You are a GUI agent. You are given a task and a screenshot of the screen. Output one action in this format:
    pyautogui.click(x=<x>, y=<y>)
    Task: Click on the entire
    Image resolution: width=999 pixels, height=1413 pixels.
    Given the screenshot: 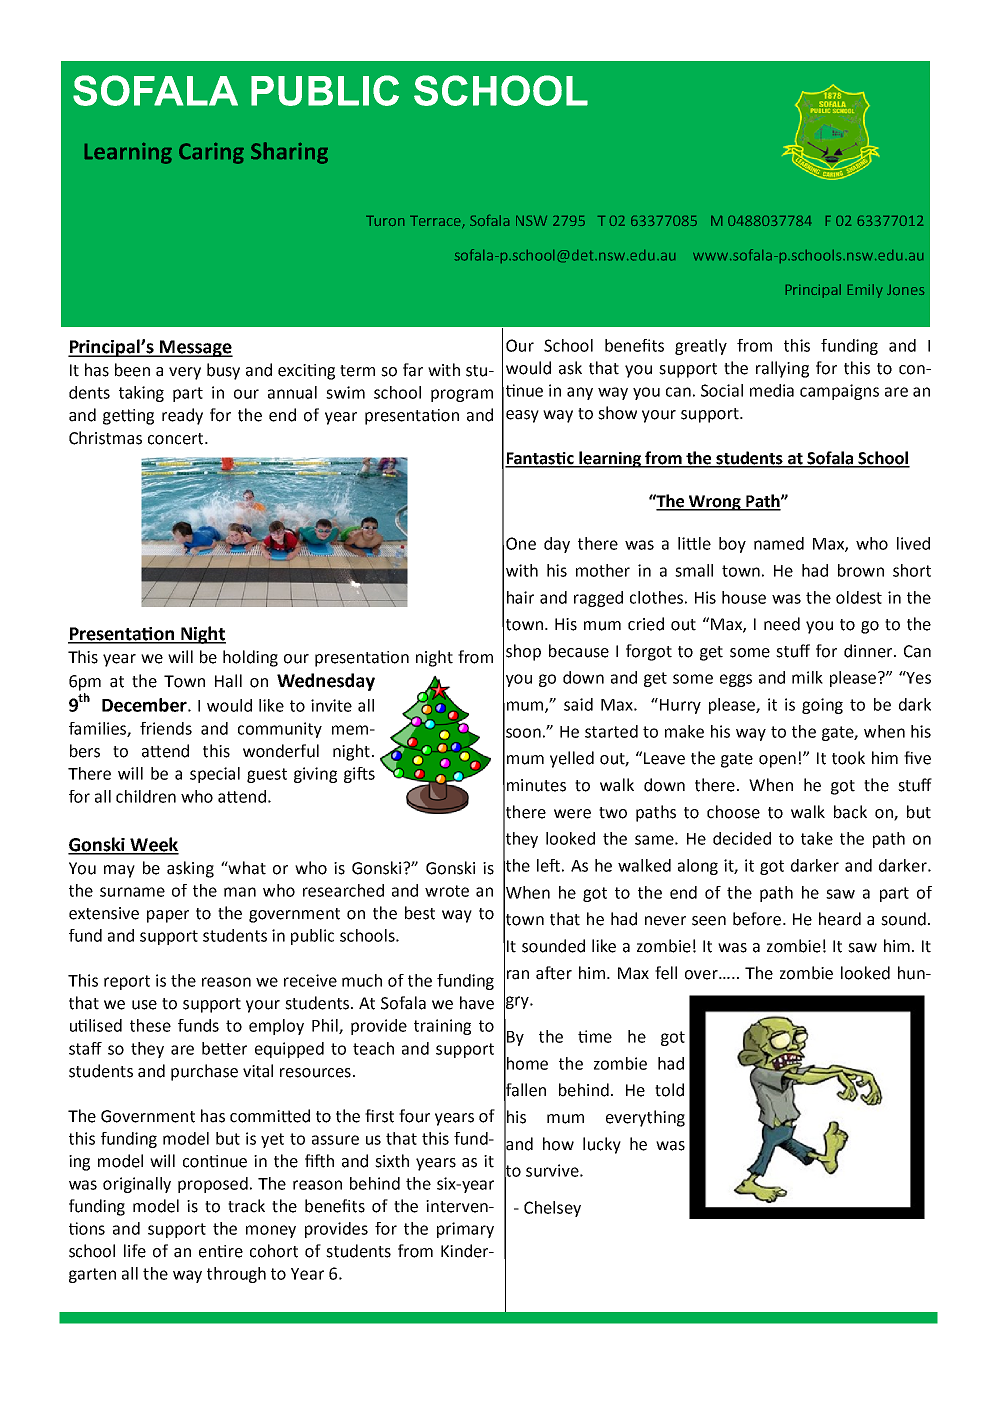 What is the action you would take?
    pyautogui.click(x=221, y=1251)
